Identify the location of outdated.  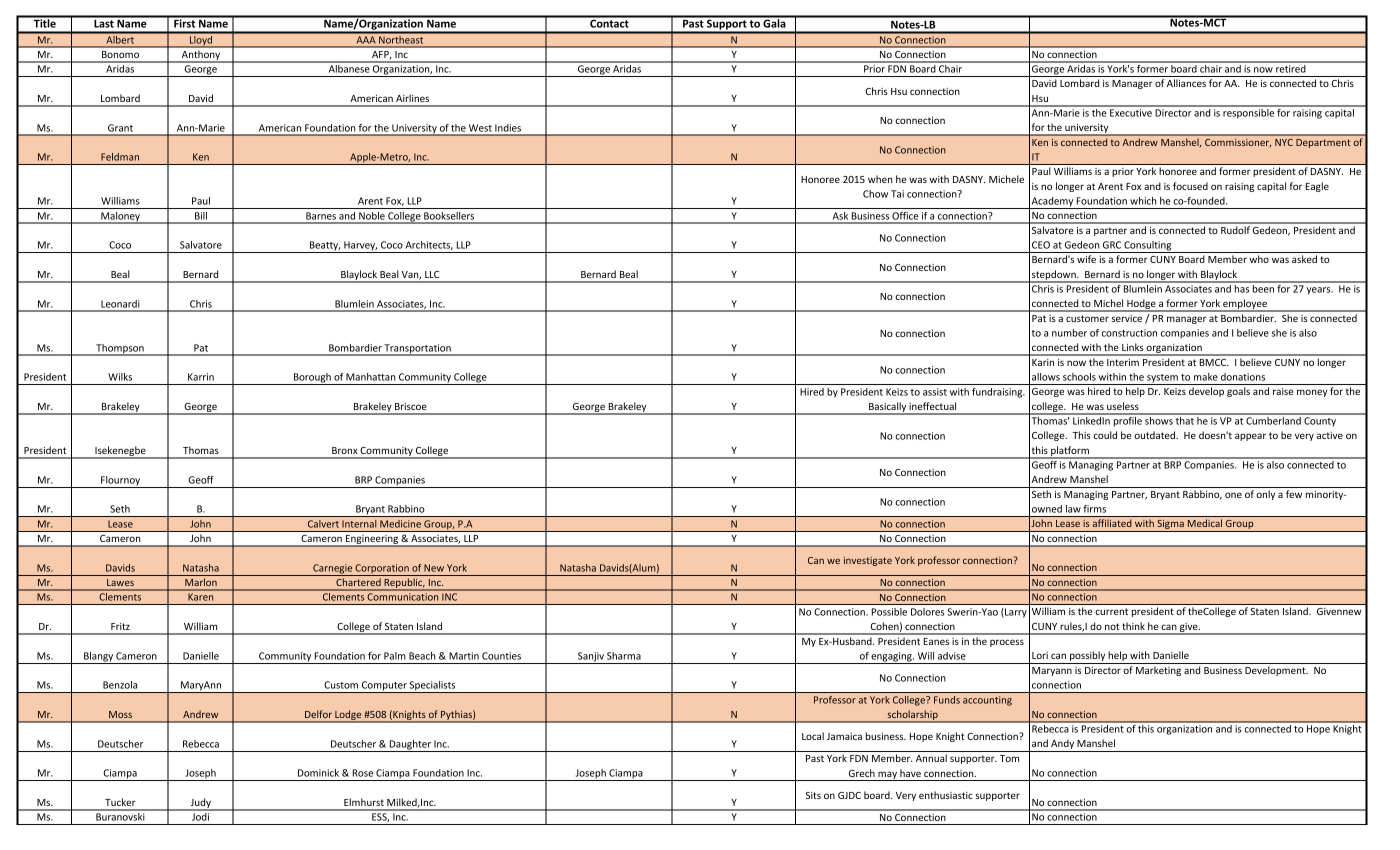
(1155, 435).
